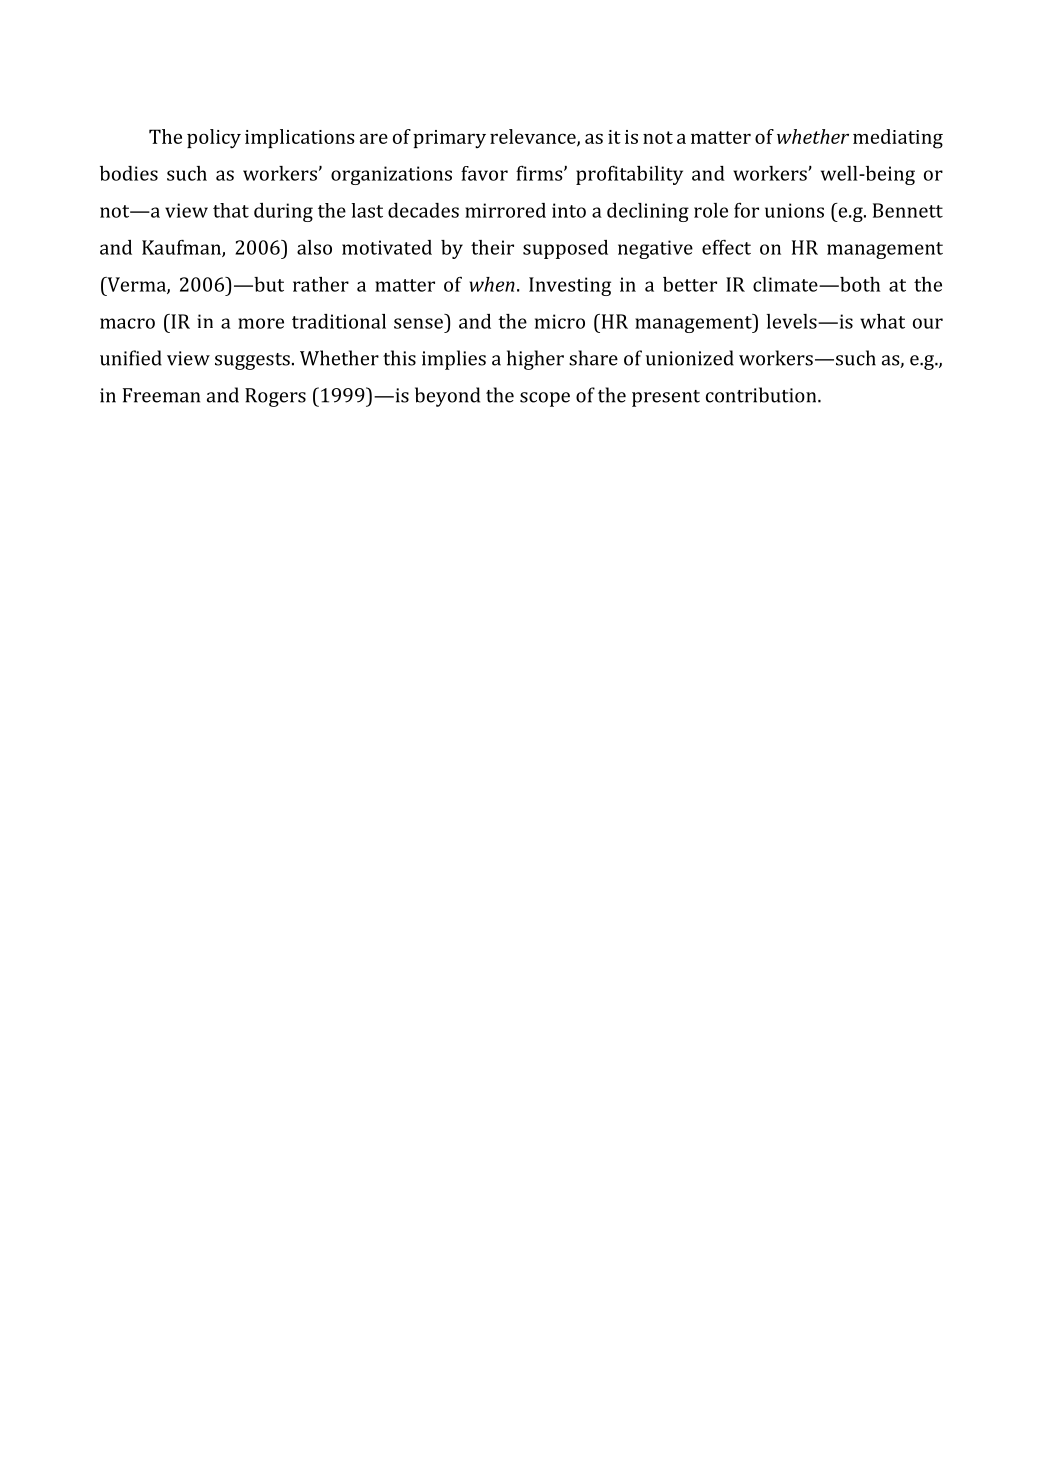 The width and height of the screenshot is (1042, 1473). I want to click on mirrored, so click(505, 210).
